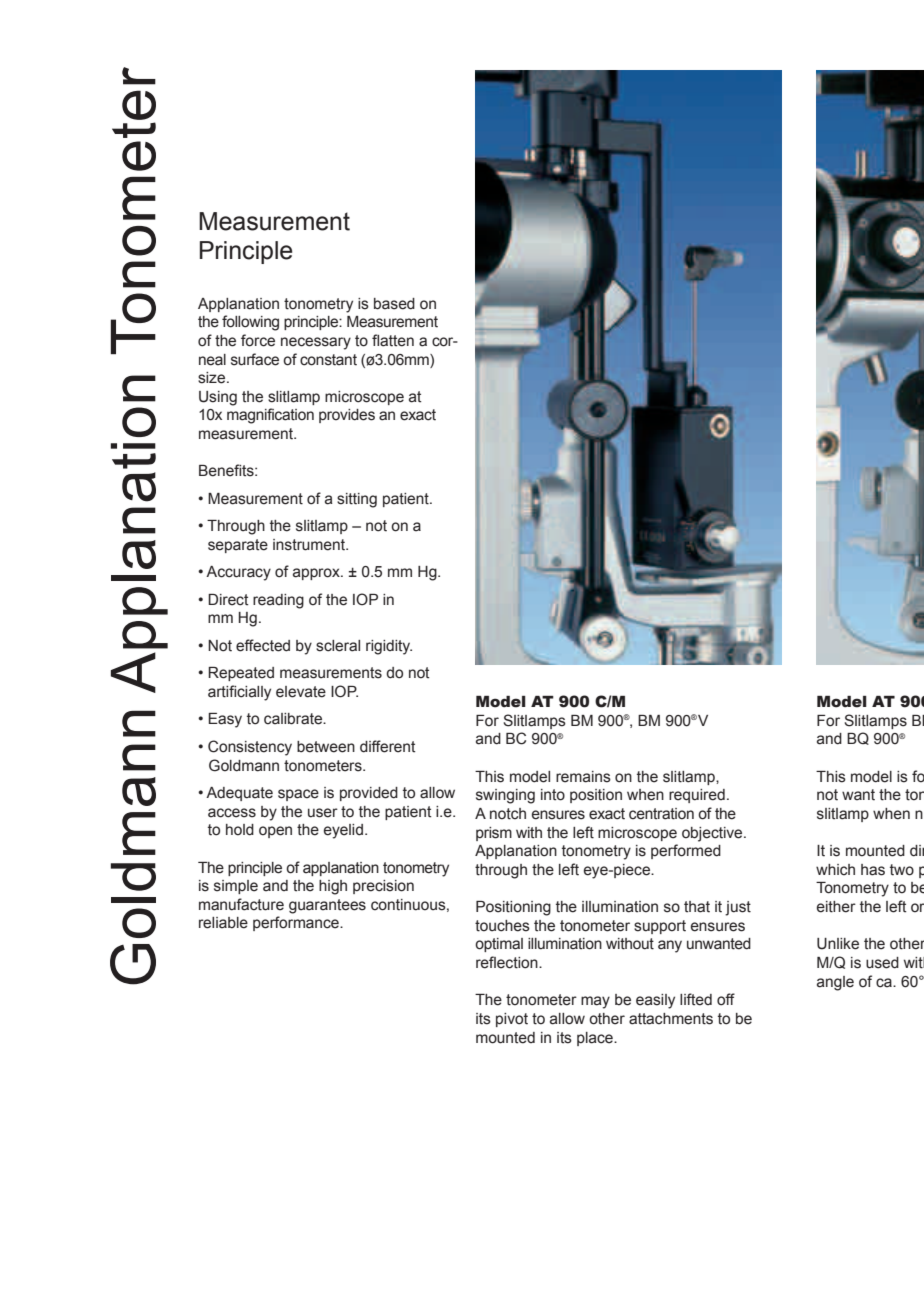 Image resolution: width=924 pixels, height=1308 pixels. I want to click on rigidity, so click(389, 647).
